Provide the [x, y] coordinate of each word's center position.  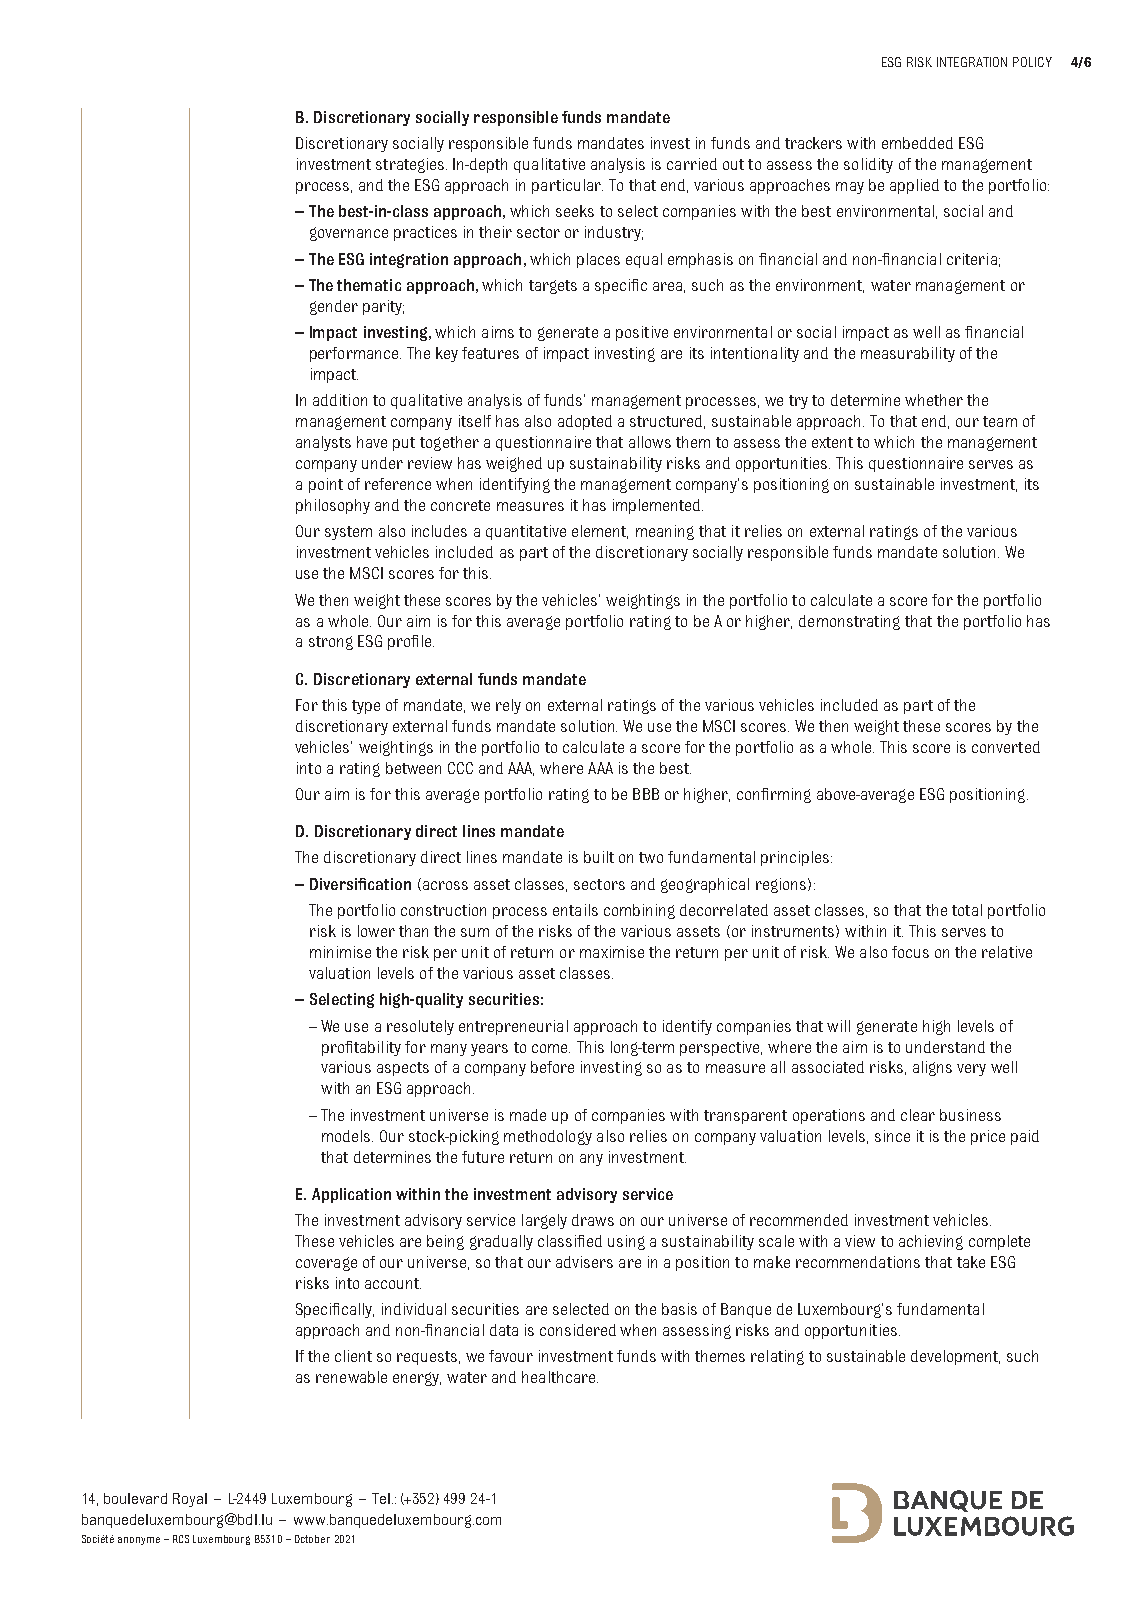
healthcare [560, 1377]
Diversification [360, 884]
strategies [411, 165]
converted [1006, 747]
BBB [646, 794]
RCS [181, 1539]
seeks [575, 211]
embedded [917, 143]
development [955, 1357]
